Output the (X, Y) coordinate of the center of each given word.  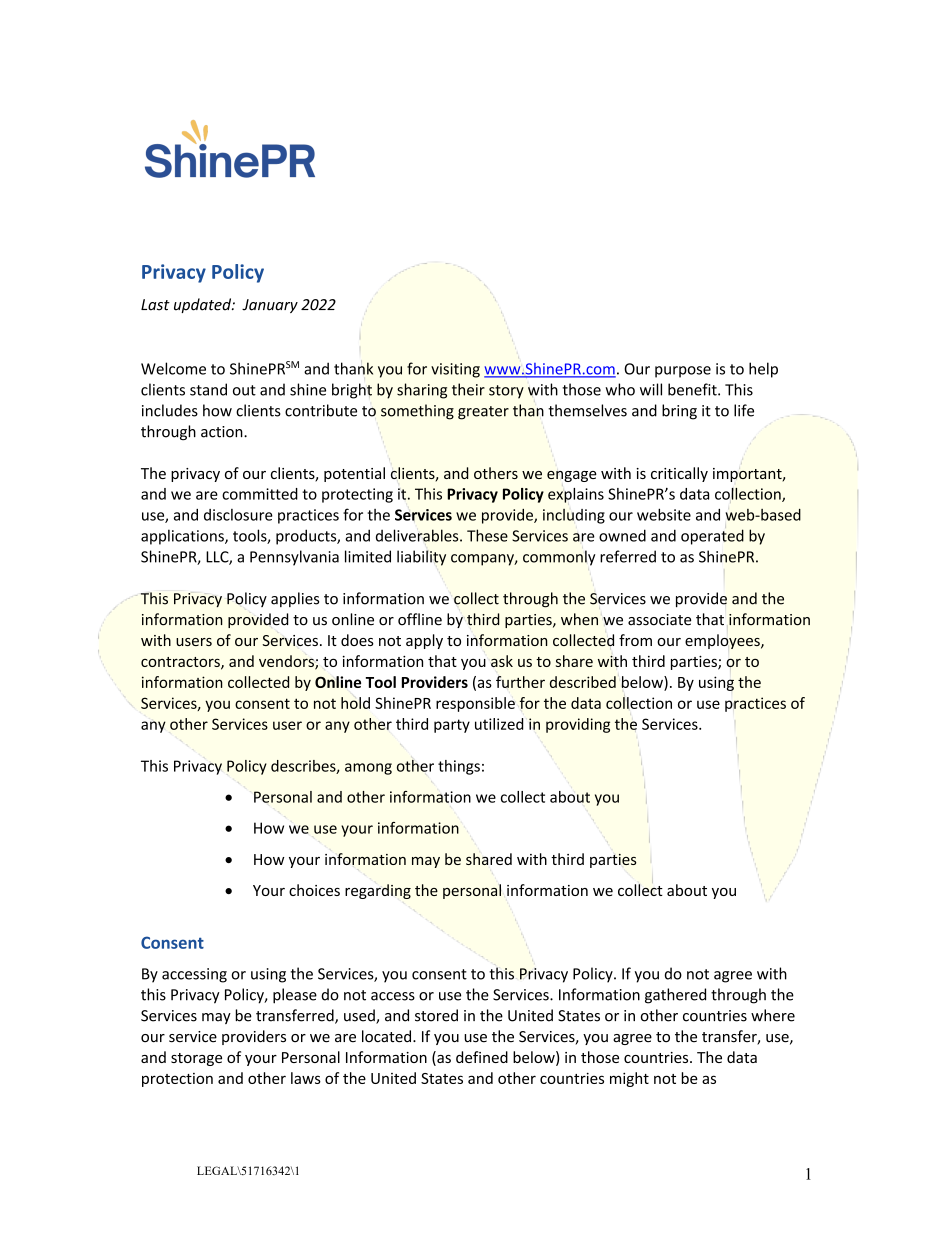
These (487, 535)
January (270, 306)
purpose (683, 372)
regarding (378, 891)
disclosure (238, 515)
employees (723, 641)
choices (314, 890)
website (664, 514)
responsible (475, 704)
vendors (287, 662)
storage (196, 1059)
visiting (455, 370)
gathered (675, 996)
